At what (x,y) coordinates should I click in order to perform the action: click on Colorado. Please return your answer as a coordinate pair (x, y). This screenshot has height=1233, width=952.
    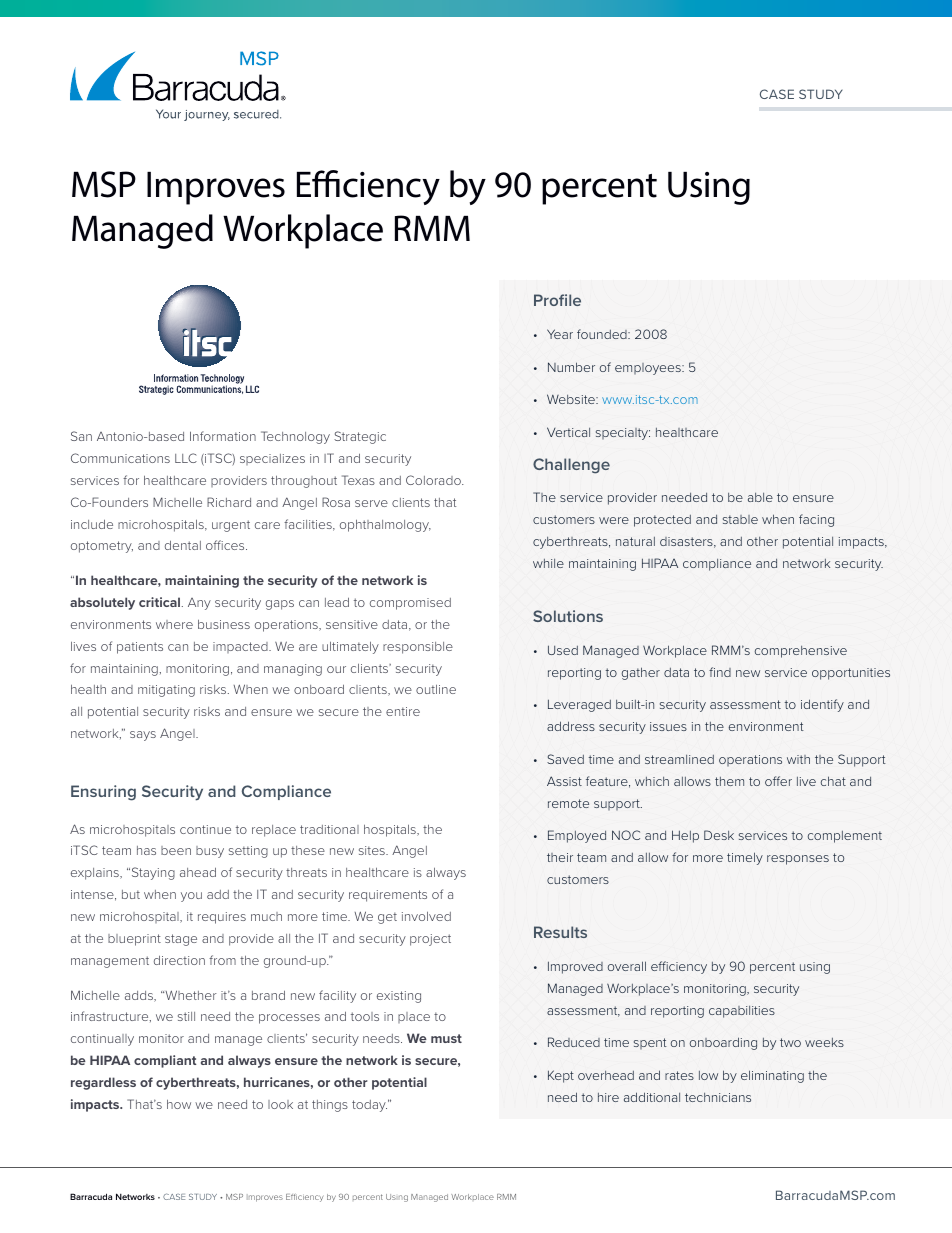
    Looking at the image, I should click on (434, 480).
